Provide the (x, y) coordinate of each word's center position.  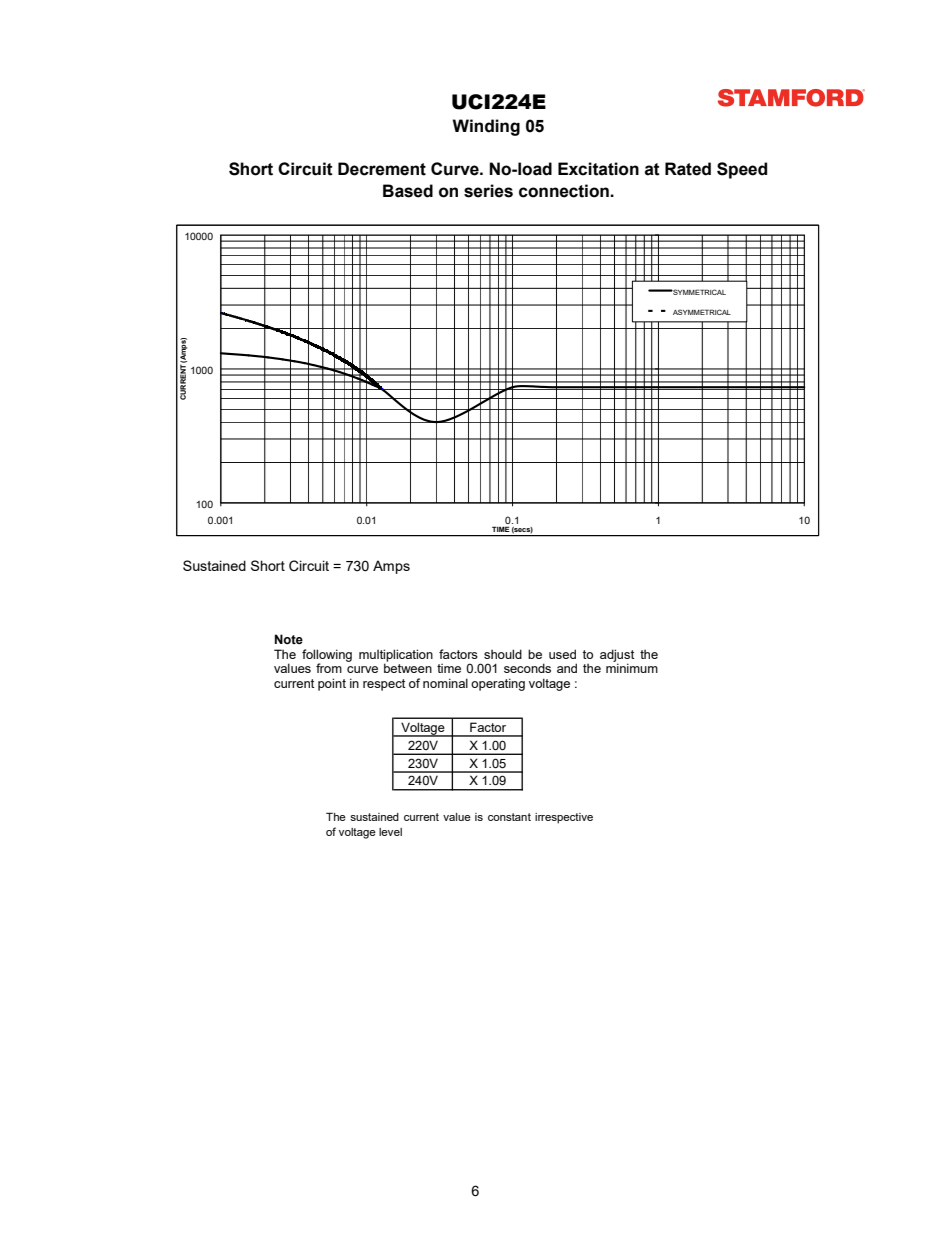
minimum (632, 668)
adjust (617, 656)
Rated (688, 169)
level (390, 832)
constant (509, 817)
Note (289, 639)
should (503, 654)
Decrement (382, 169)
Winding (486, 127)
